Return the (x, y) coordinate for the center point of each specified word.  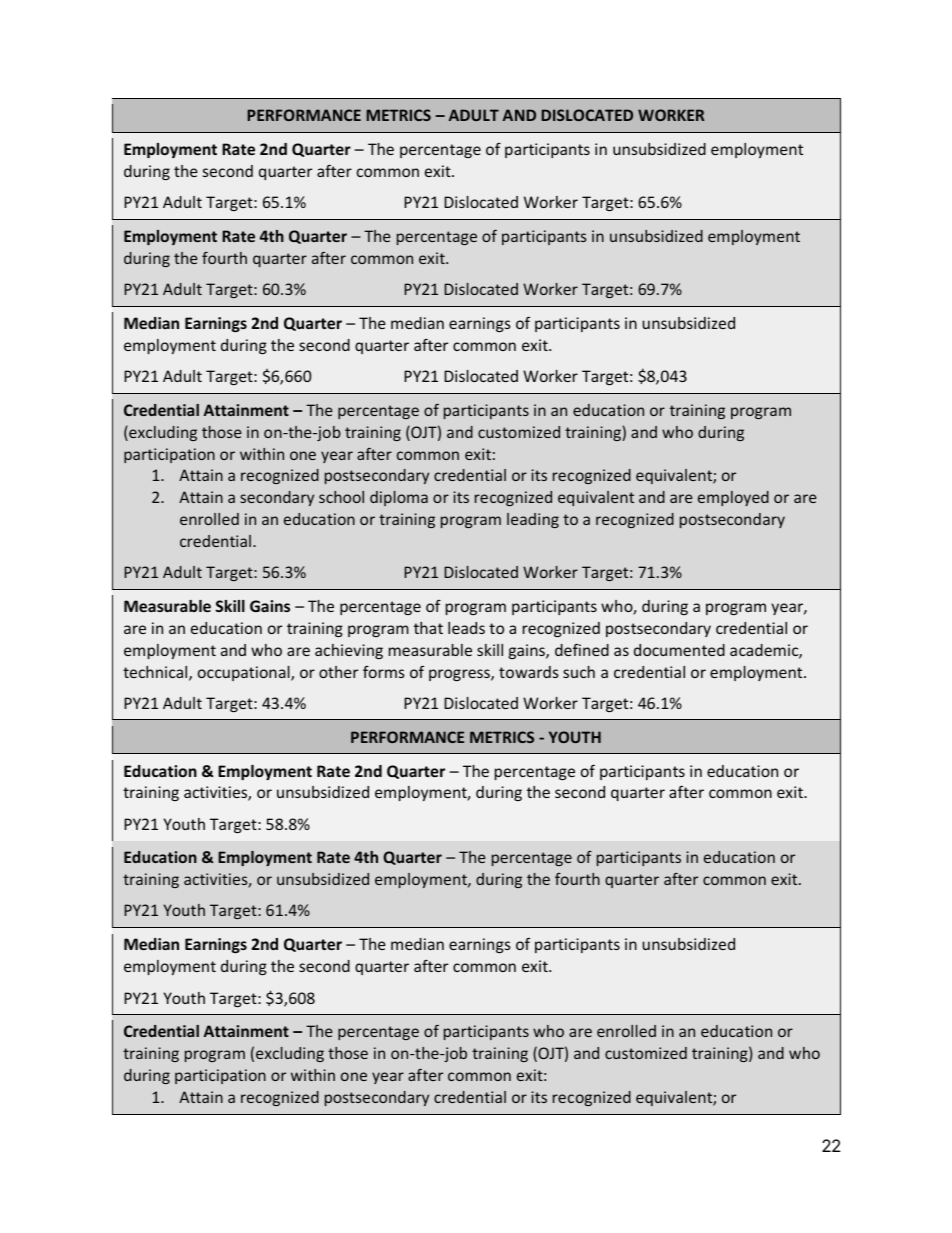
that (428, 628)
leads (466, 628)
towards (529, 672)
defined (582, 650)
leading (533, 520)
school (341, 497)
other (338, 672)
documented (679, 650)
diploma (399, 498)
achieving (349, 651)
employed (733, 498)
